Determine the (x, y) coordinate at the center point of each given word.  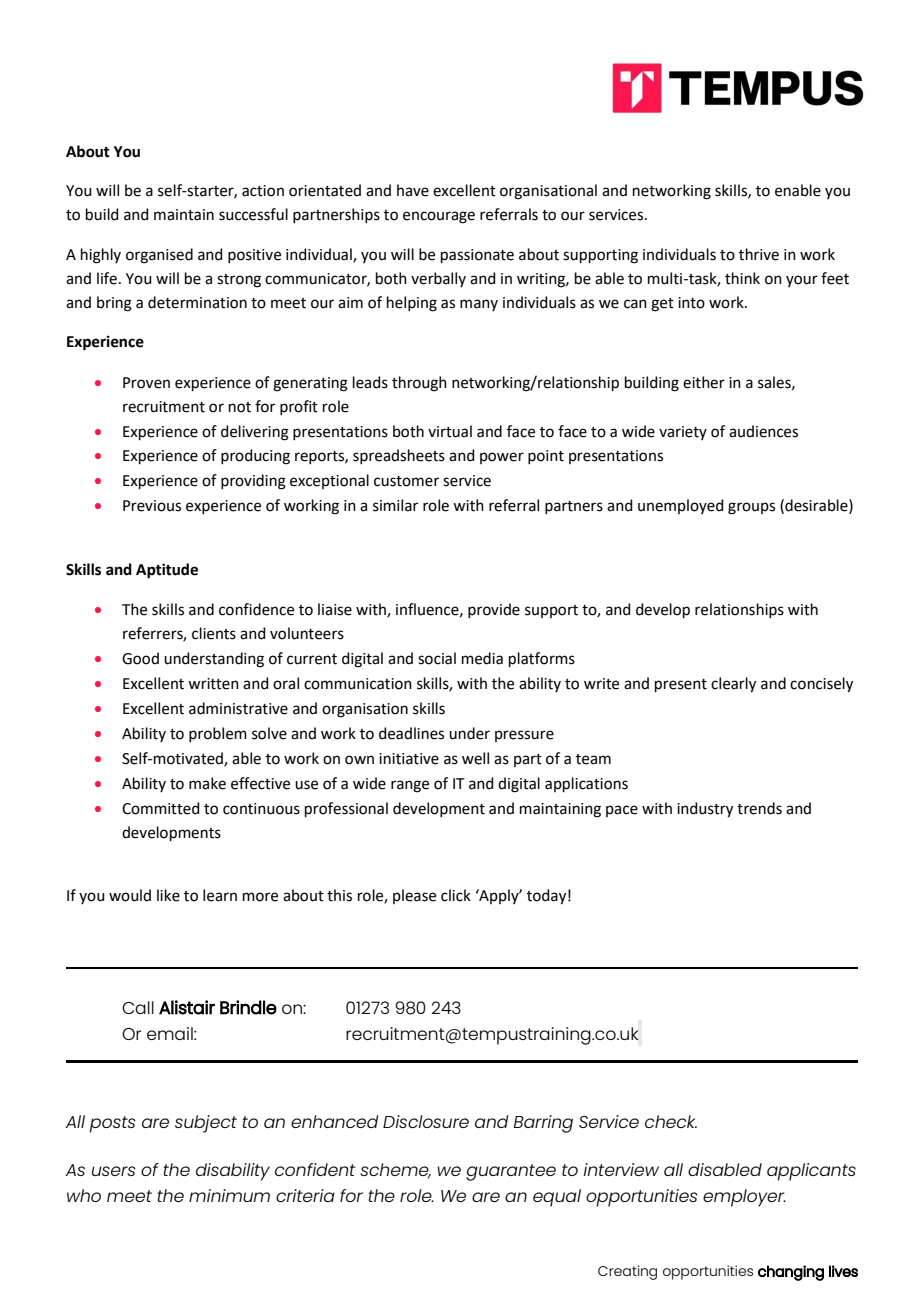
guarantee (511, 1172)
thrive (759, 254)
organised (159, 256)
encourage (439, 217)
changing (791, 1273)
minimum (229, 1195)
